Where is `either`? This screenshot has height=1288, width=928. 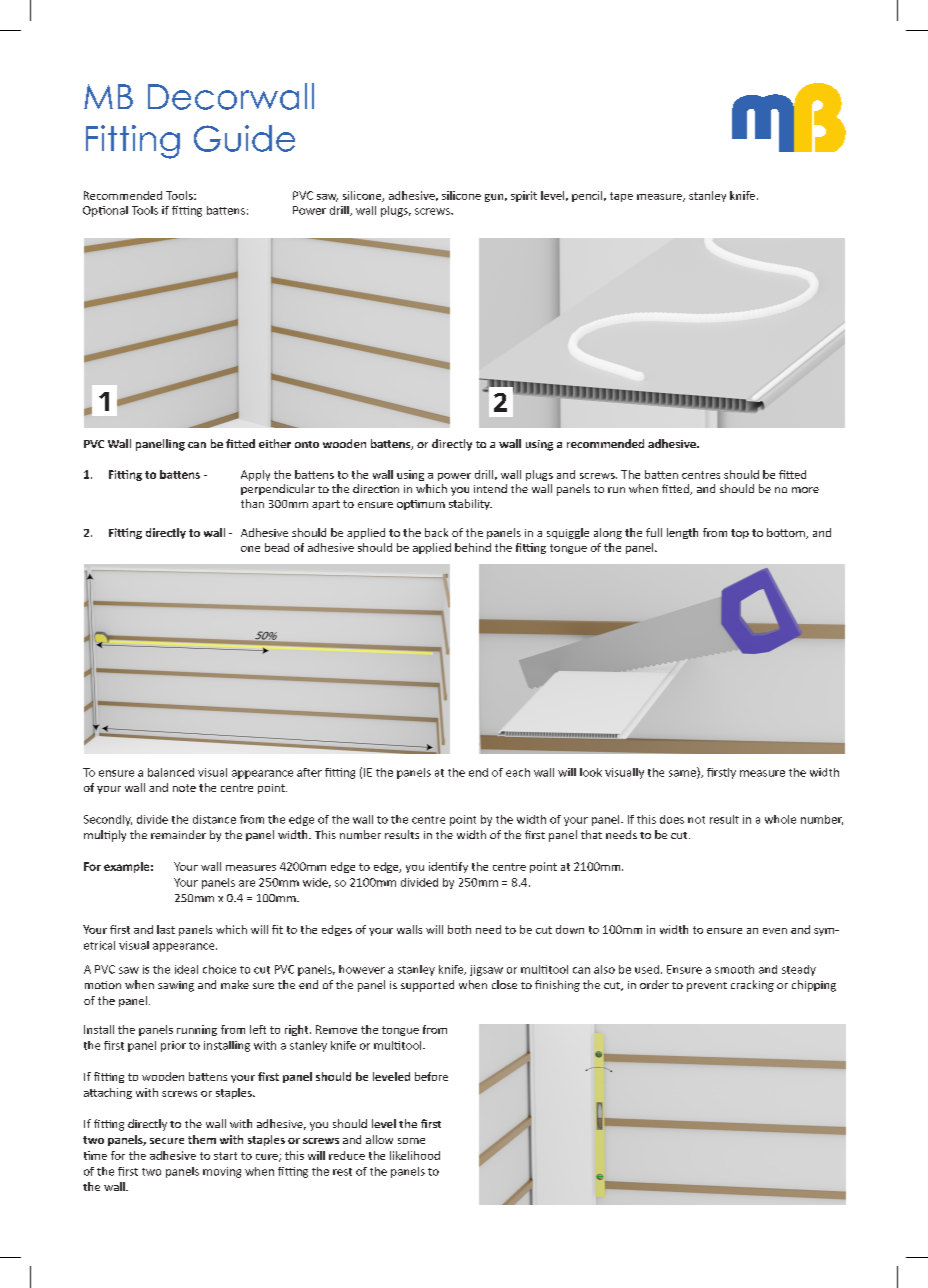
either is located at coordinates (275, 443).
